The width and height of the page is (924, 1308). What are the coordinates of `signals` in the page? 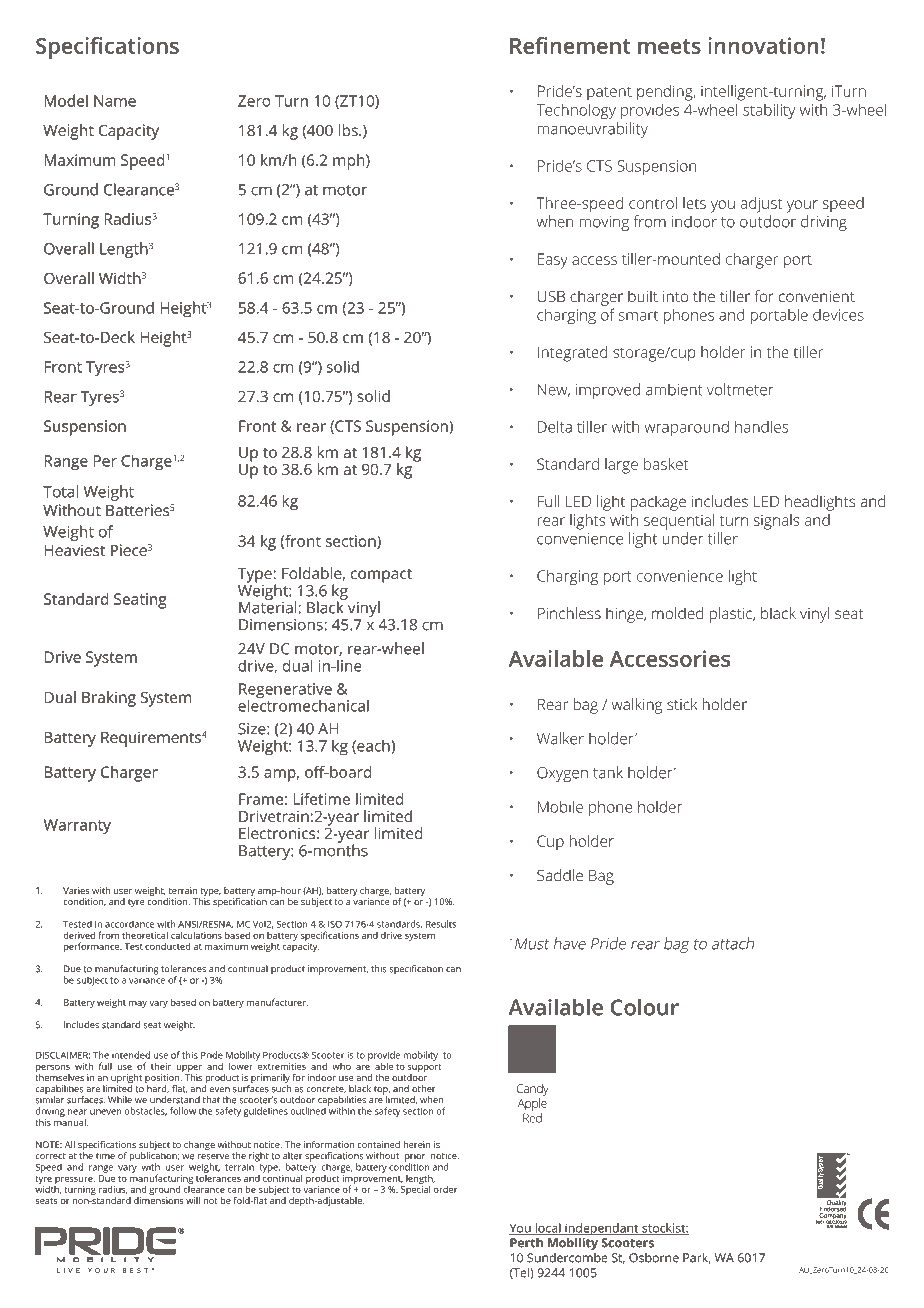 It's located at (776, 522).
